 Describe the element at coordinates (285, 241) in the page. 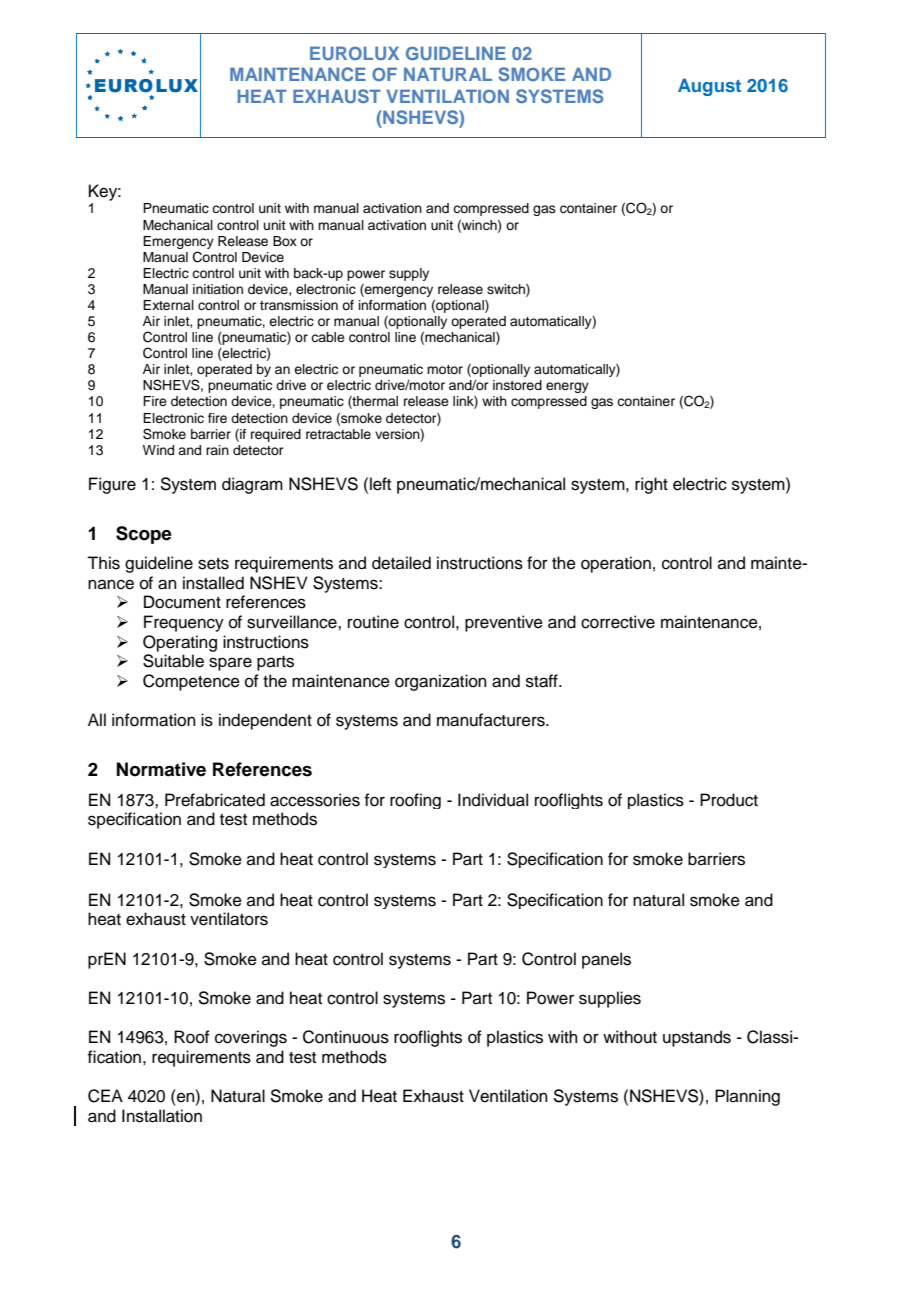

I see `Box` at that location.
